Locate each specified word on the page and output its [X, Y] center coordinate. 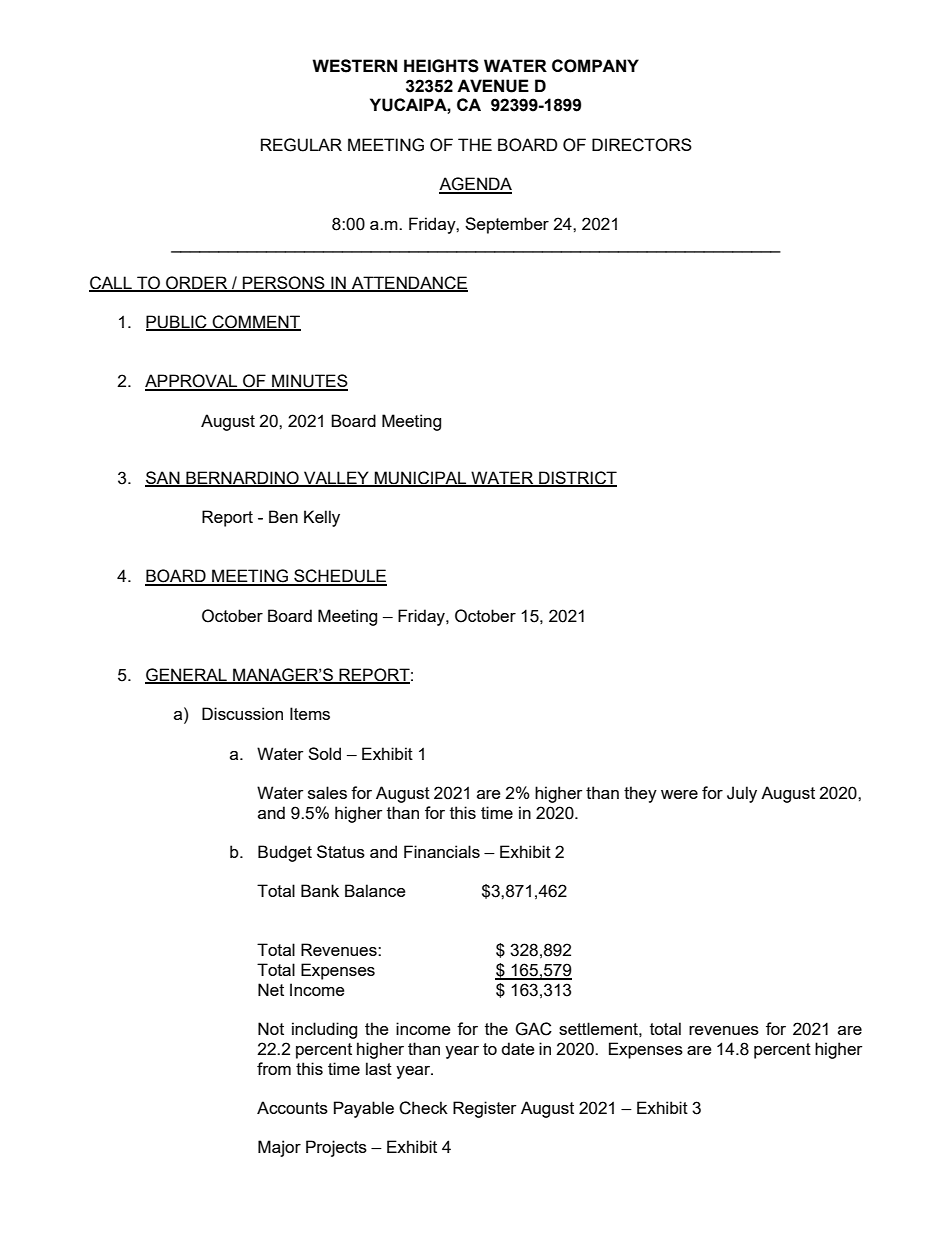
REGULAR [301, 145]
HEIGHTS [441, 66]
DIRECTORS [642, 145]
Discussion [242, 713]
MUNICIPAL [421, 479]
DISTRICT [577, 479]
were [679, 794]
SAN [163, 479]
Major [279, 1148]
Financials [442, 851]
